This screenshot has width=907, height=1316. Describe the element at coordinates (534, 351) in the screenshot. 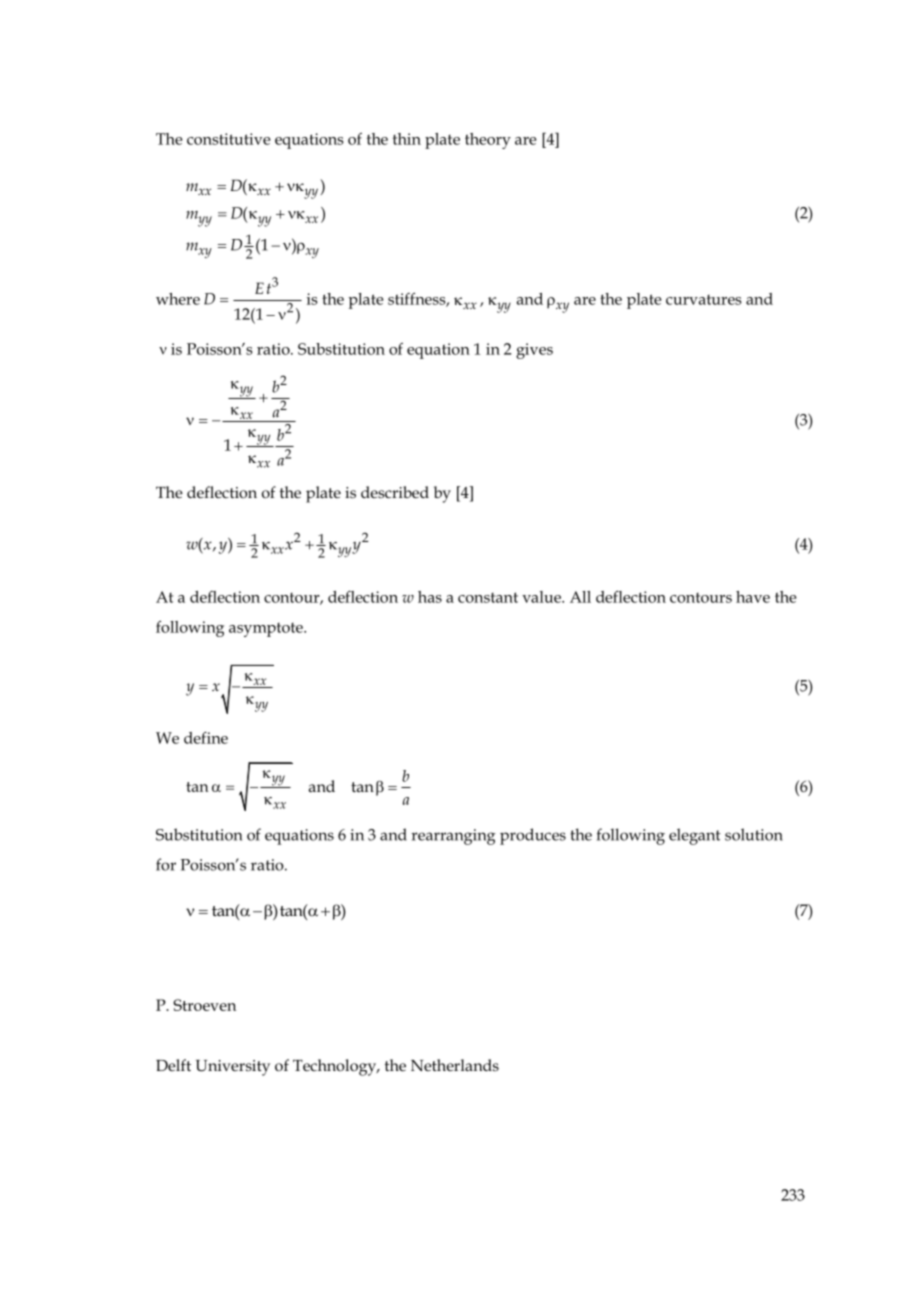

I see `gives` at that location.
